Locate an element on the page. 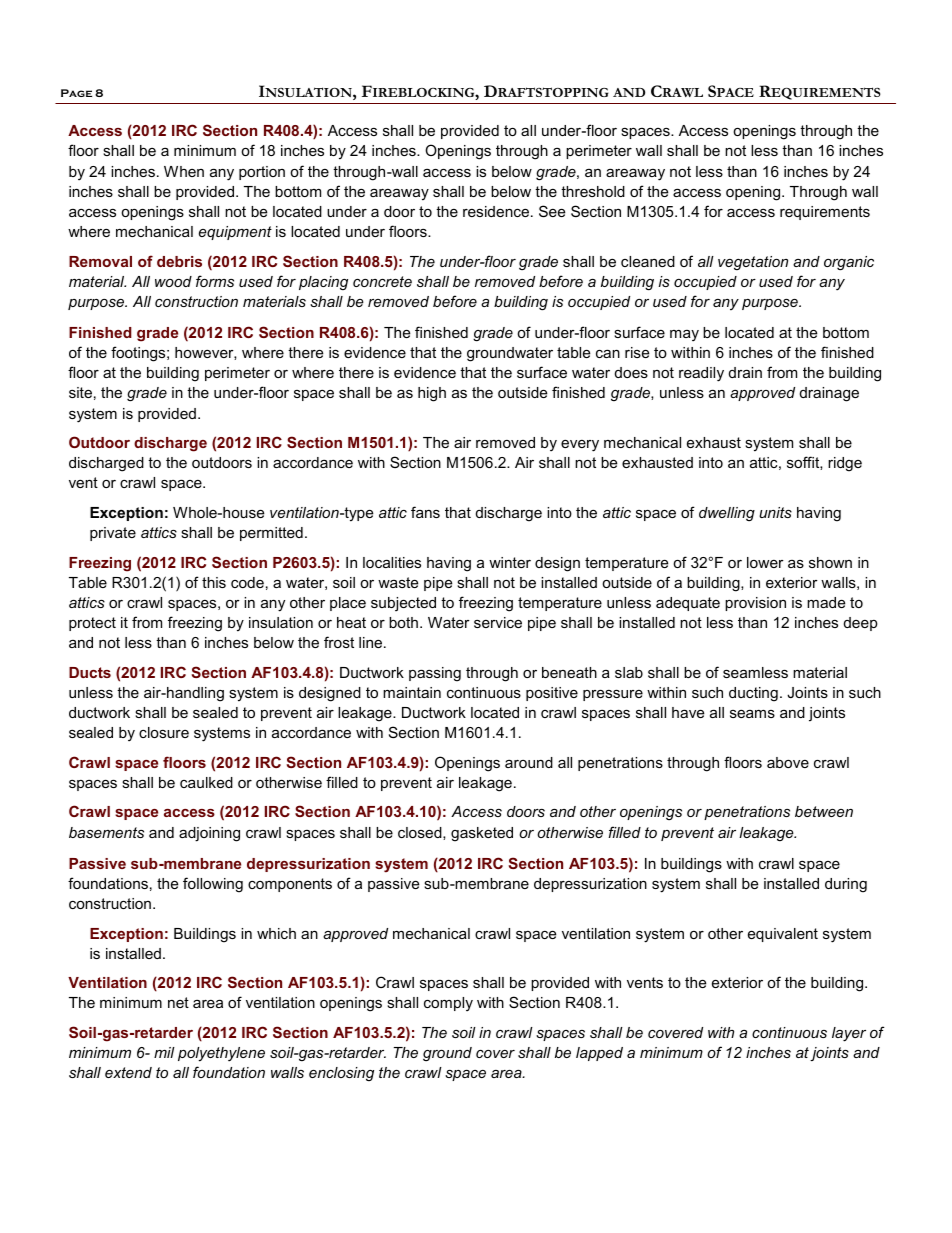 The image size is (952, 1233). When is located at coordinates (184, 171).
